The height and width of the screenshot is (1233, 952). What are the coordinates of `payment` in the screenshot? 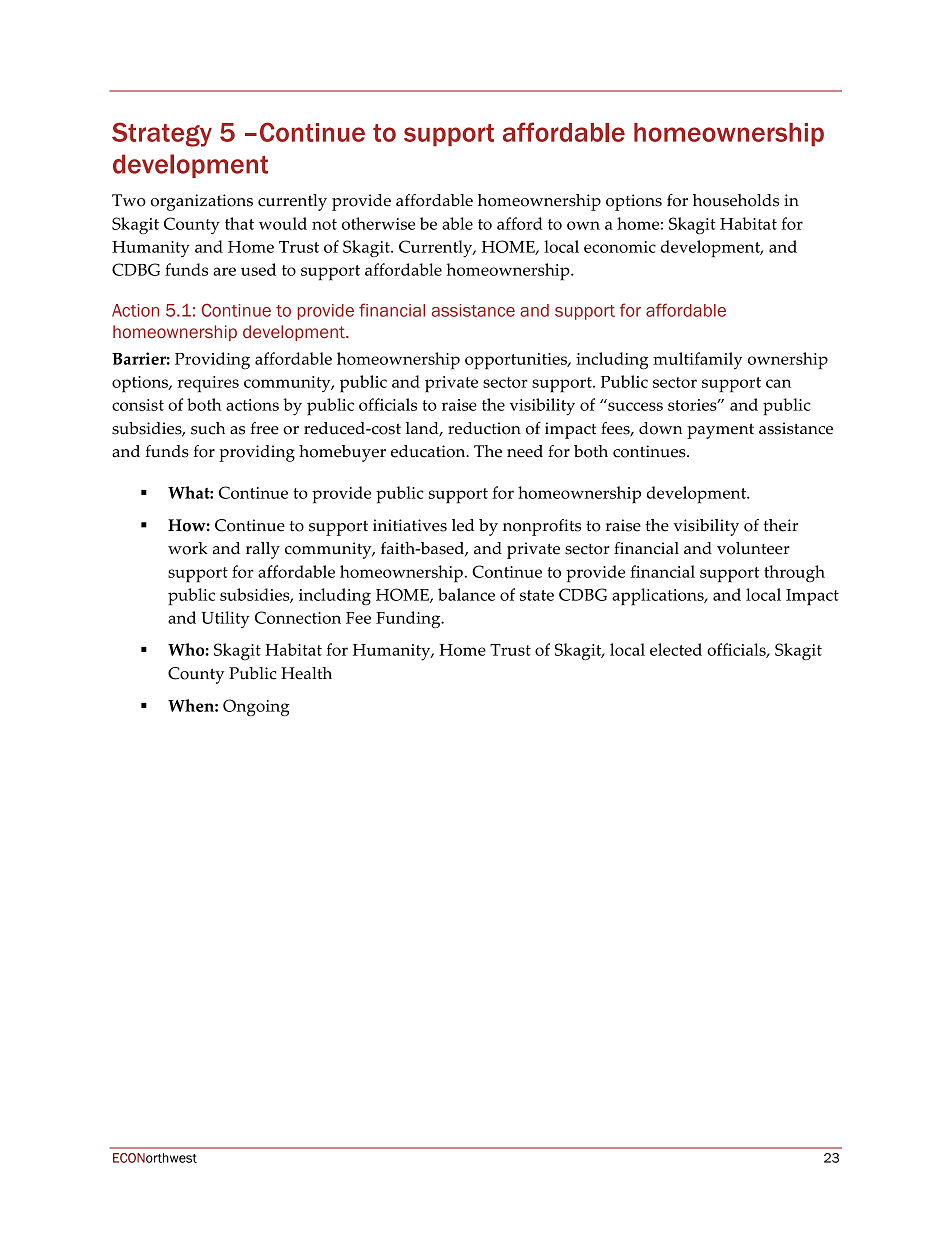 It's located at (720, 431).
